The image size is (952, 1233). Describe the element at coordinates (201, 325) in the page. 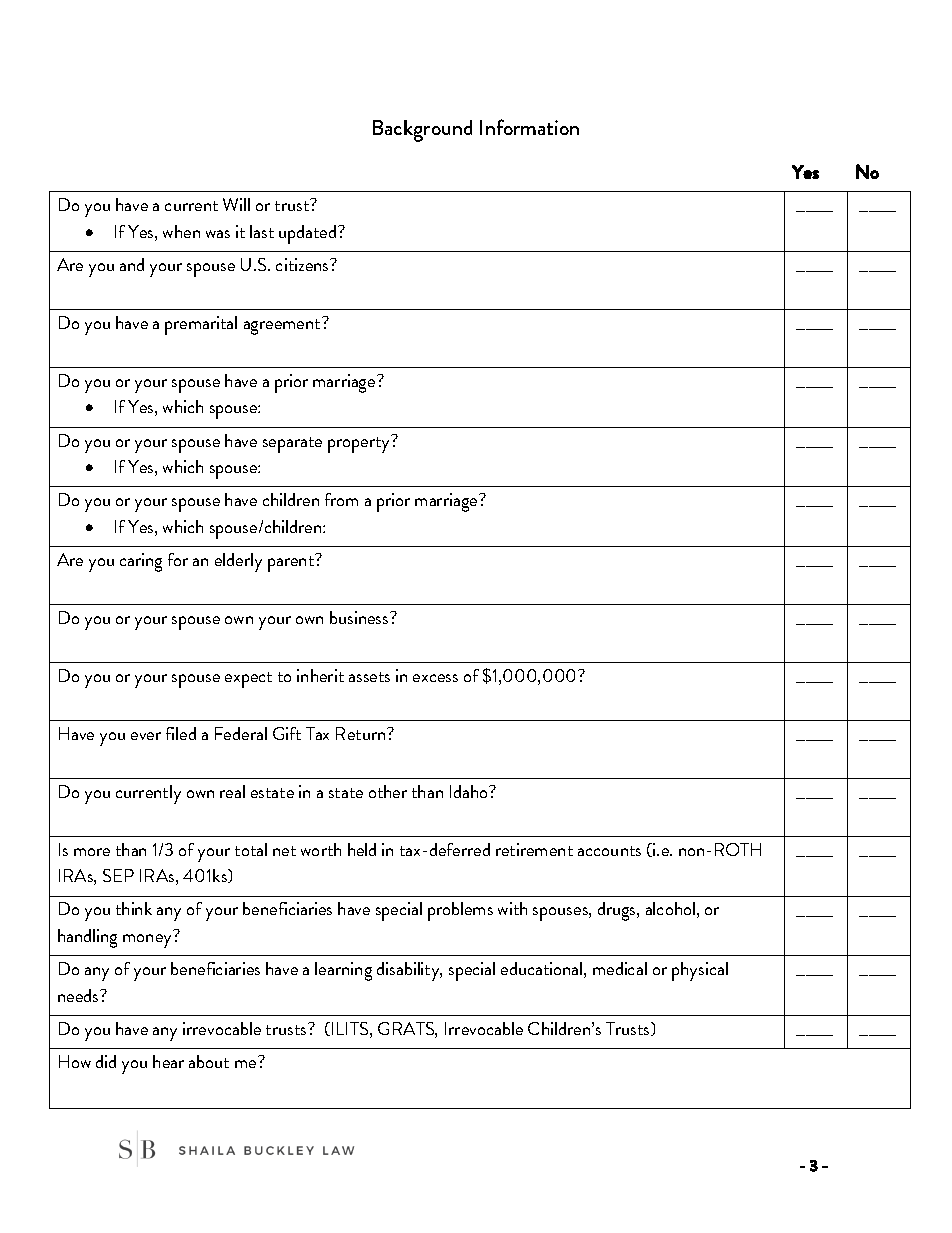

I see `premarital` at that location.
